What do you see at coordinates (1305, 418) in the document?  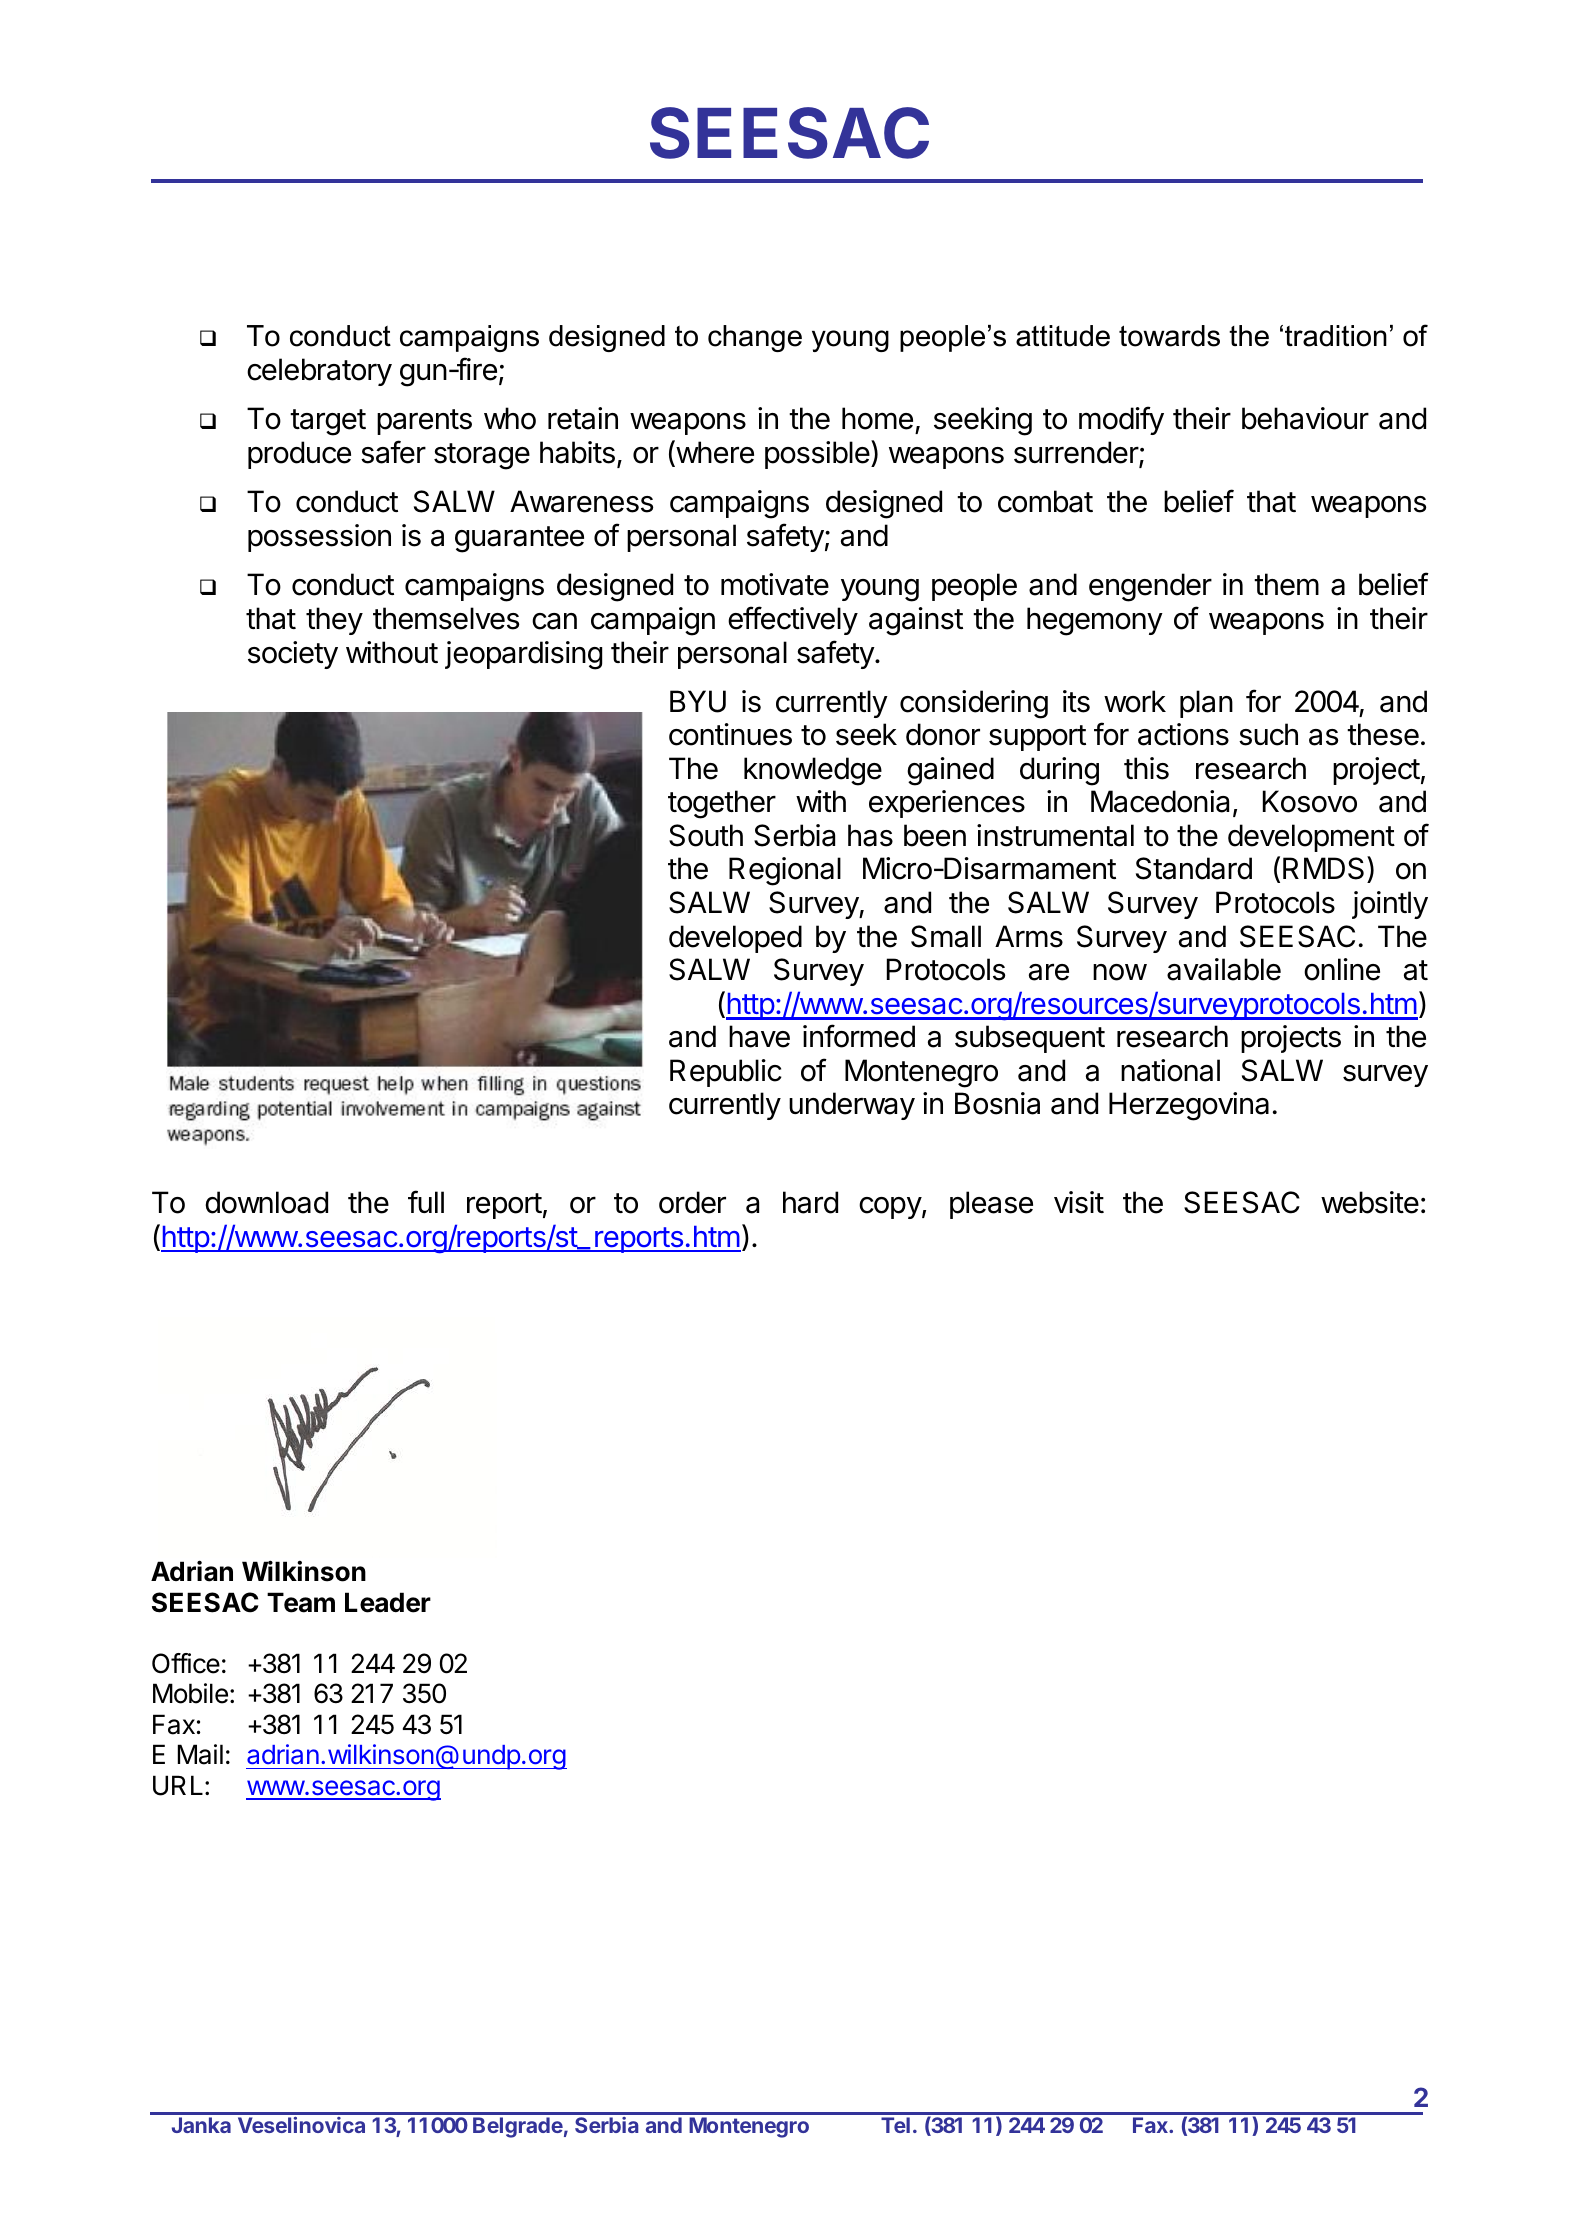 I see `behaviour` at bounding box center [1305, 418].
